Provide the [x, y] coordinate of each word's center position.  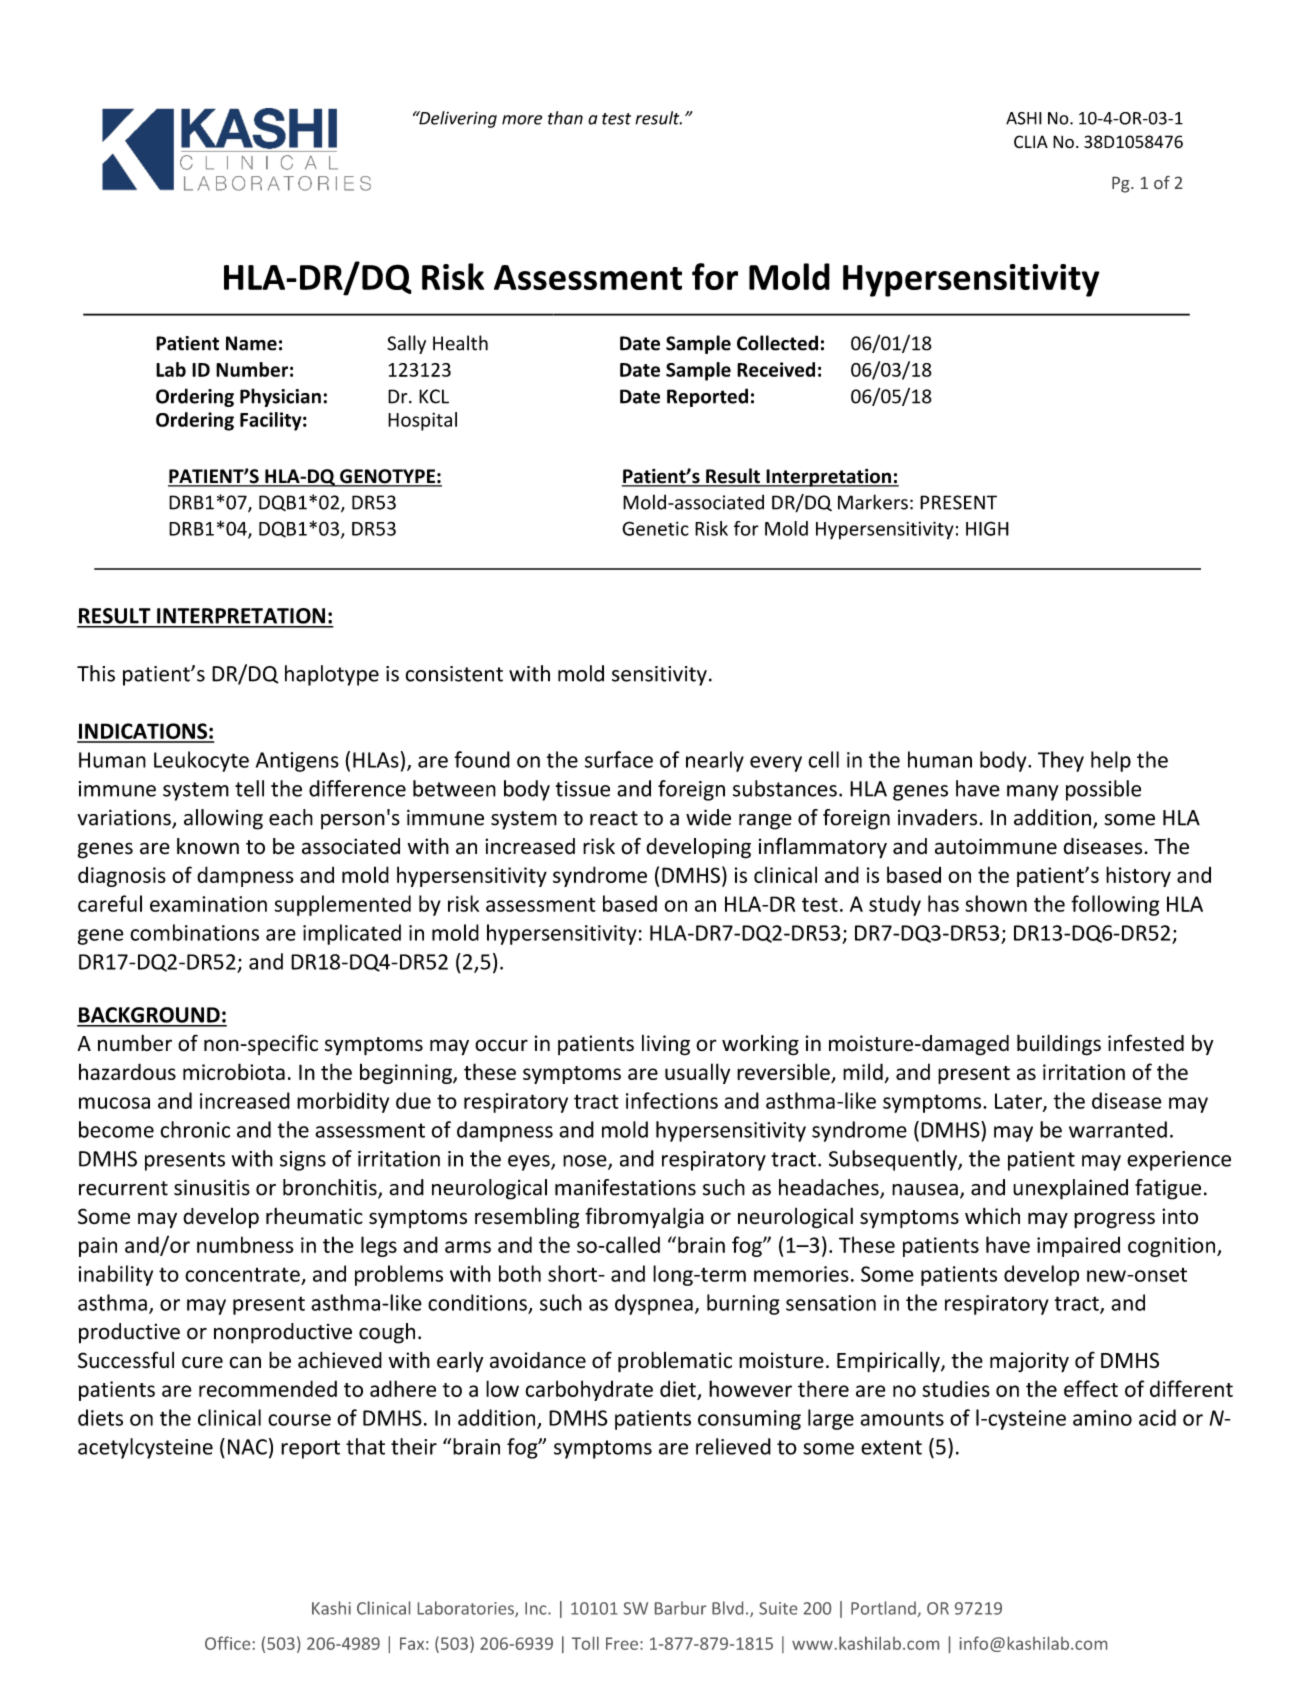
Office [227, 1643]
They [1061, 761]
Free [622, 1643]
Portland [883, 1608]
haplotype [332, 675]
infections [672, 1100]
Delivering [457, 119]
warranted [1118, 1129]
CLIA [1031, 142]
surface [619, 759]
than [565, 118]
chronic [195, 1129]
